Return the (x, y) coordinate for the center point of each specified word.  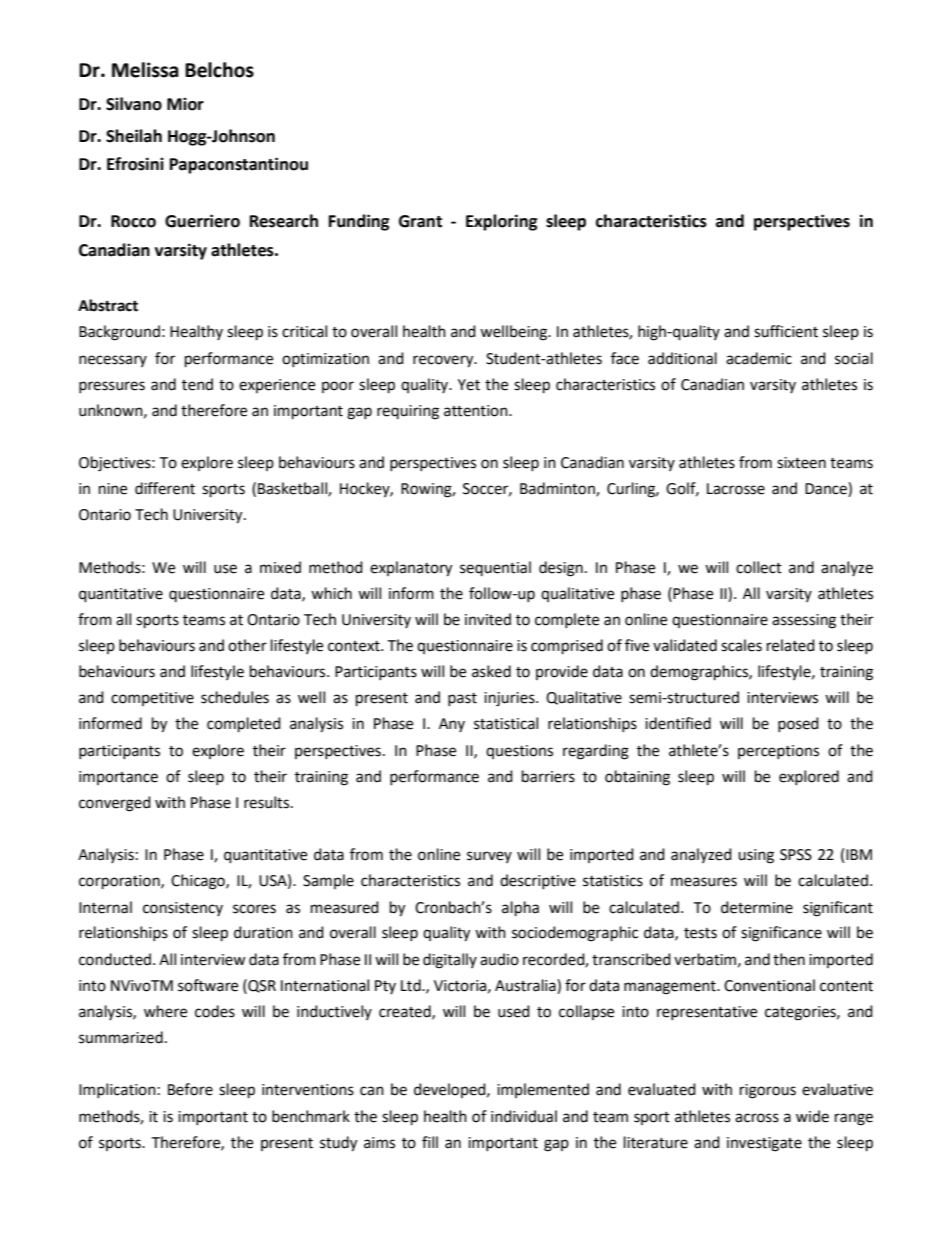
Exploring (502, 222)
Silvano (134, 104)
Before (190, 1089)
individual (524, 1116)
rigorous (768, 1091)
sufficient (786, 331)
